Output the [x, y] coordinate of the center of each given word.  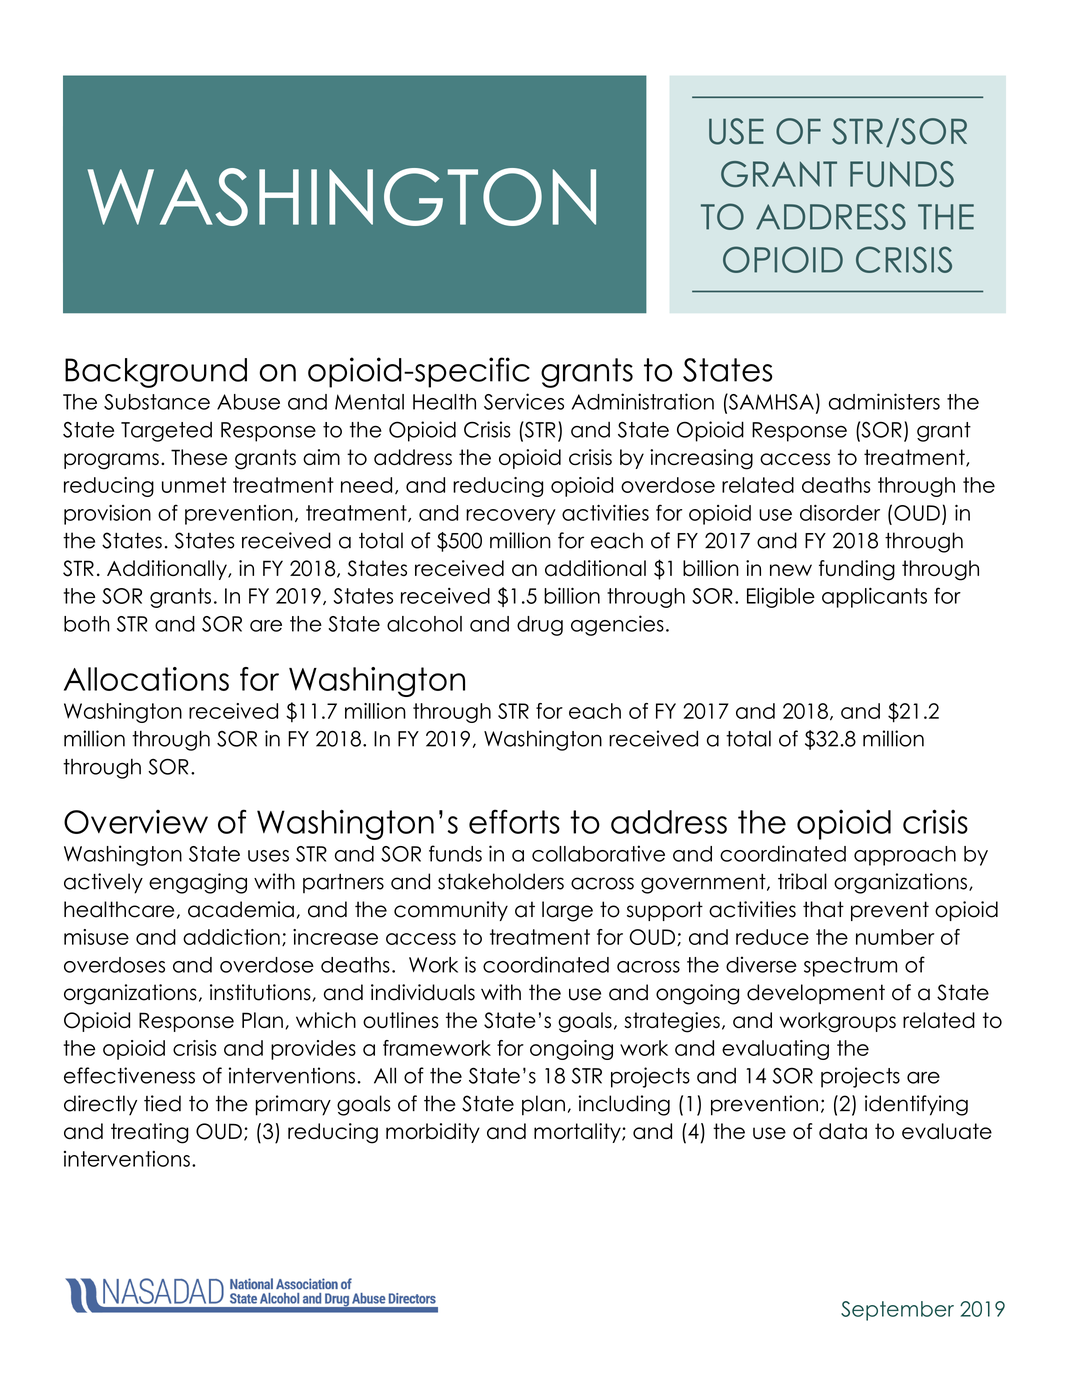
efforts [514, 821]
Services [524, 401]
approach [905, 856]
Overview [136, 822]
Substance [157, 402]
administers [884, 401]
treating [149, 1133]
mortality [578, 1133]
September [897, 1311]
